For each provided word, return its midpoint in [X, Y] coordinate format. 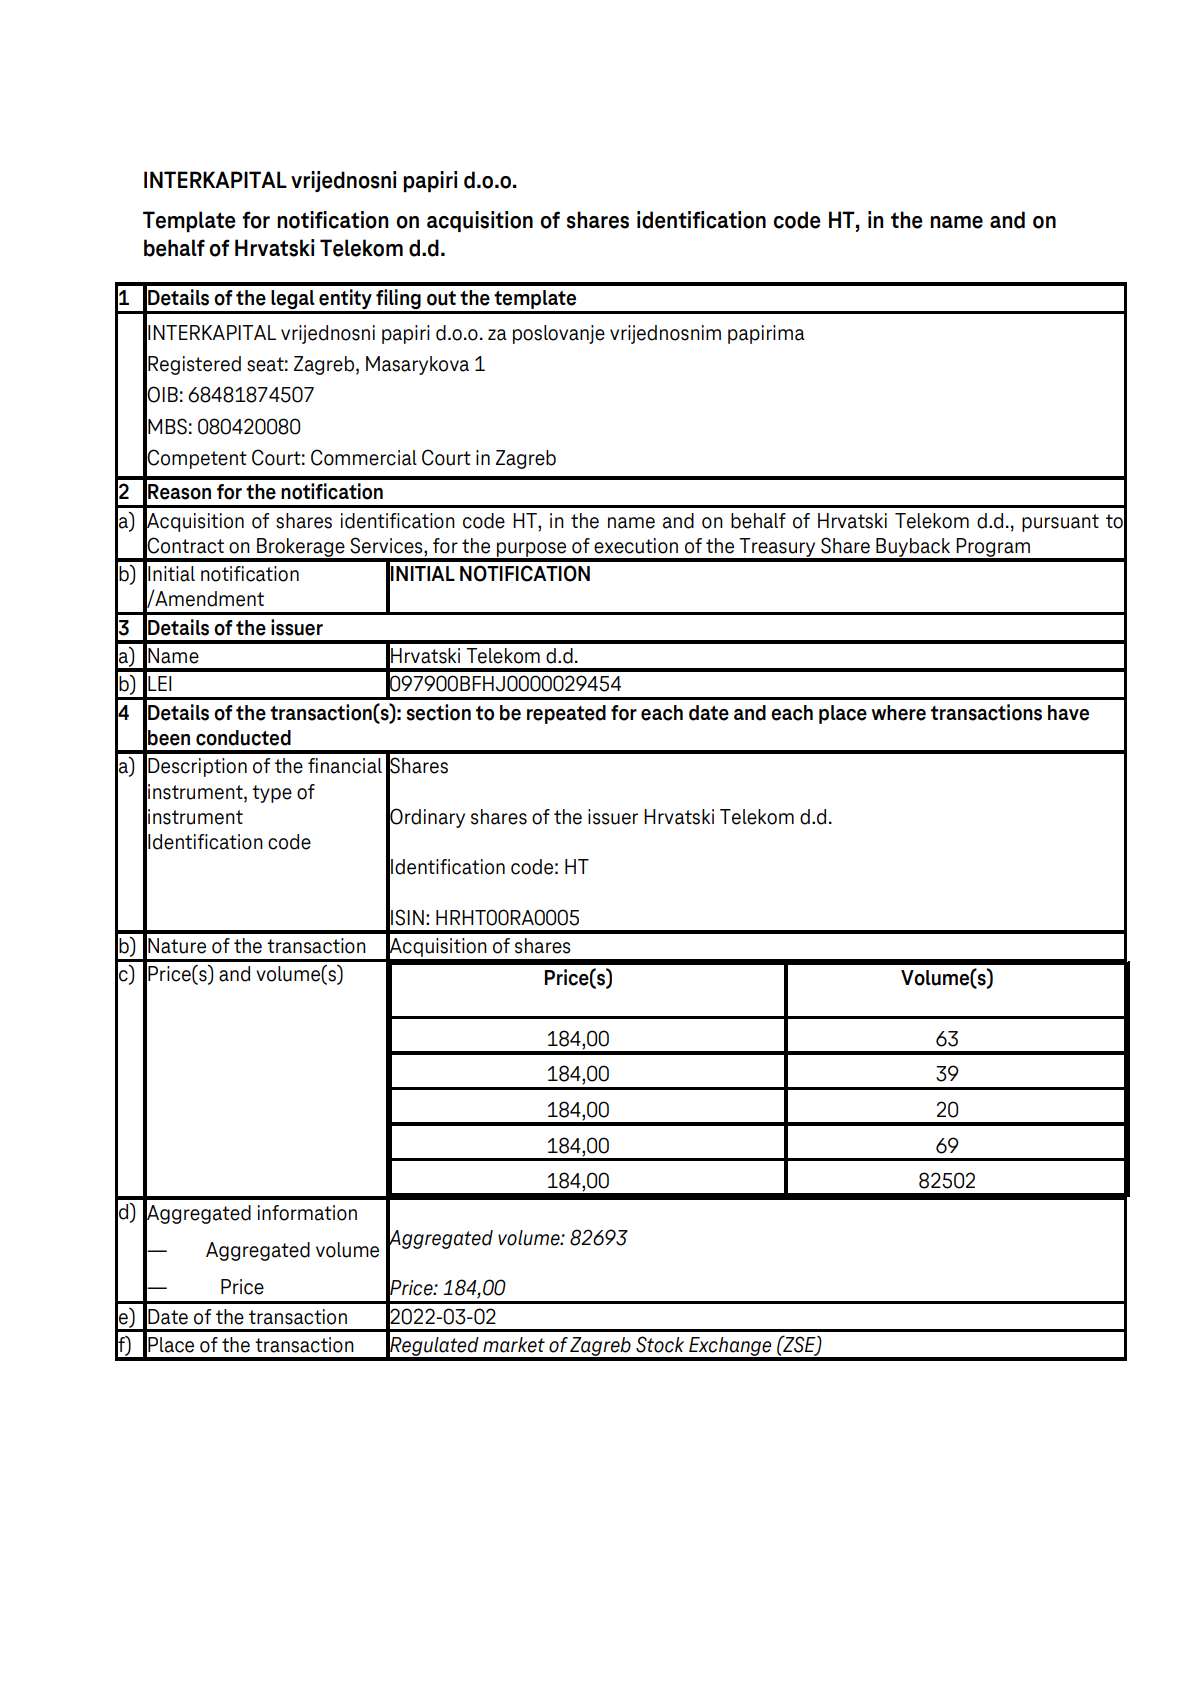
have [1068, 713]
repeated [566, 714]
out [441, 298]
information [307, 1213]
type [272, 794]
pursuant [1060, 523]
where [898, 713]
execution [636, 546]
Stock [660, 1344]
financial [345, 766]
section [438, 712]
